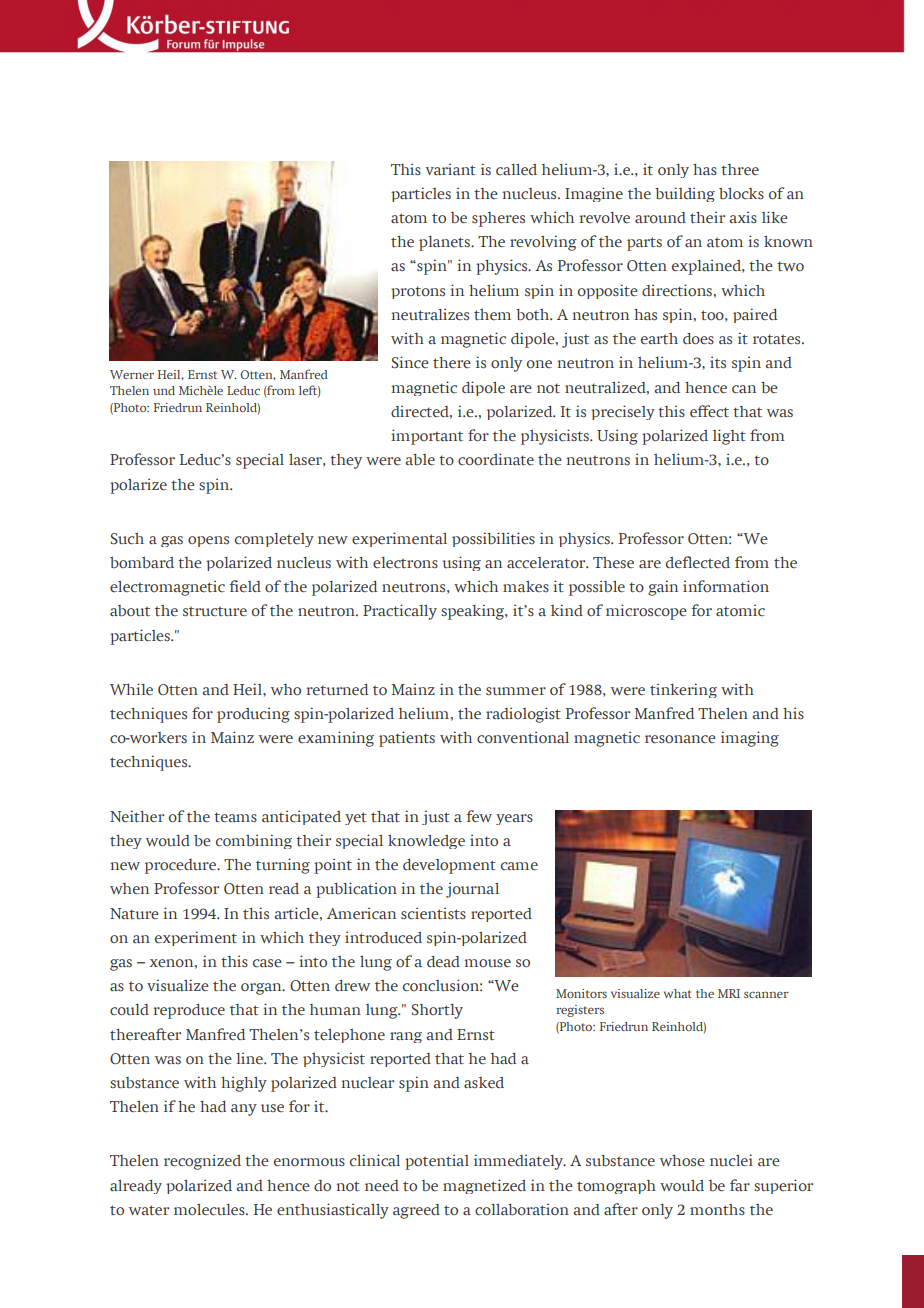 This image has height=1308, width=924. Describe the element at coordinates (132, 374) in the image. I see `Werner` at that location.
